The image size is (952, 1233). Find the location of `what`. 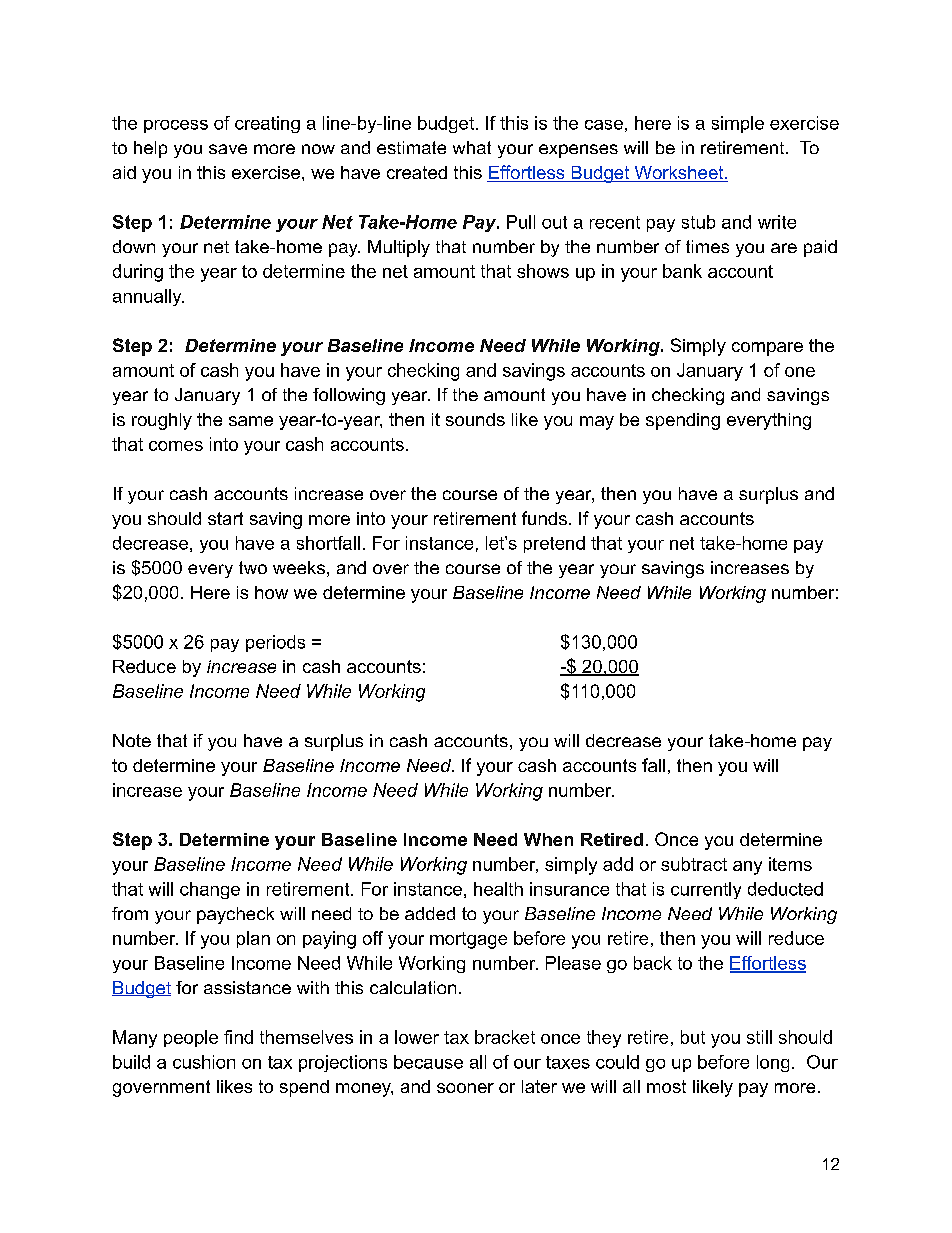

what is located at coordinates (472, 147).
